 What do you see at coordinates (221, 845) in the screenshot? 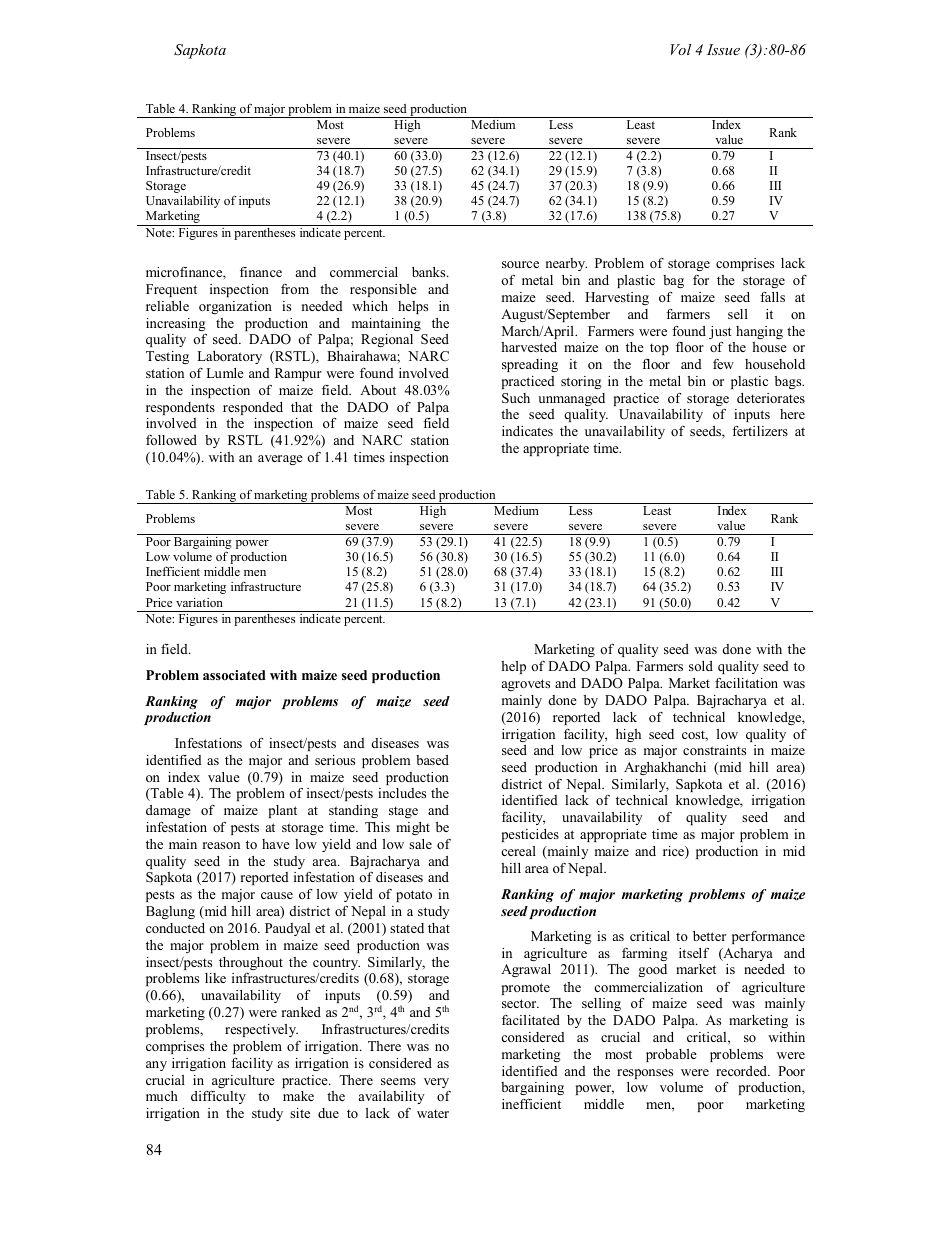
I see `reason` at bounding box center [221, 845].
